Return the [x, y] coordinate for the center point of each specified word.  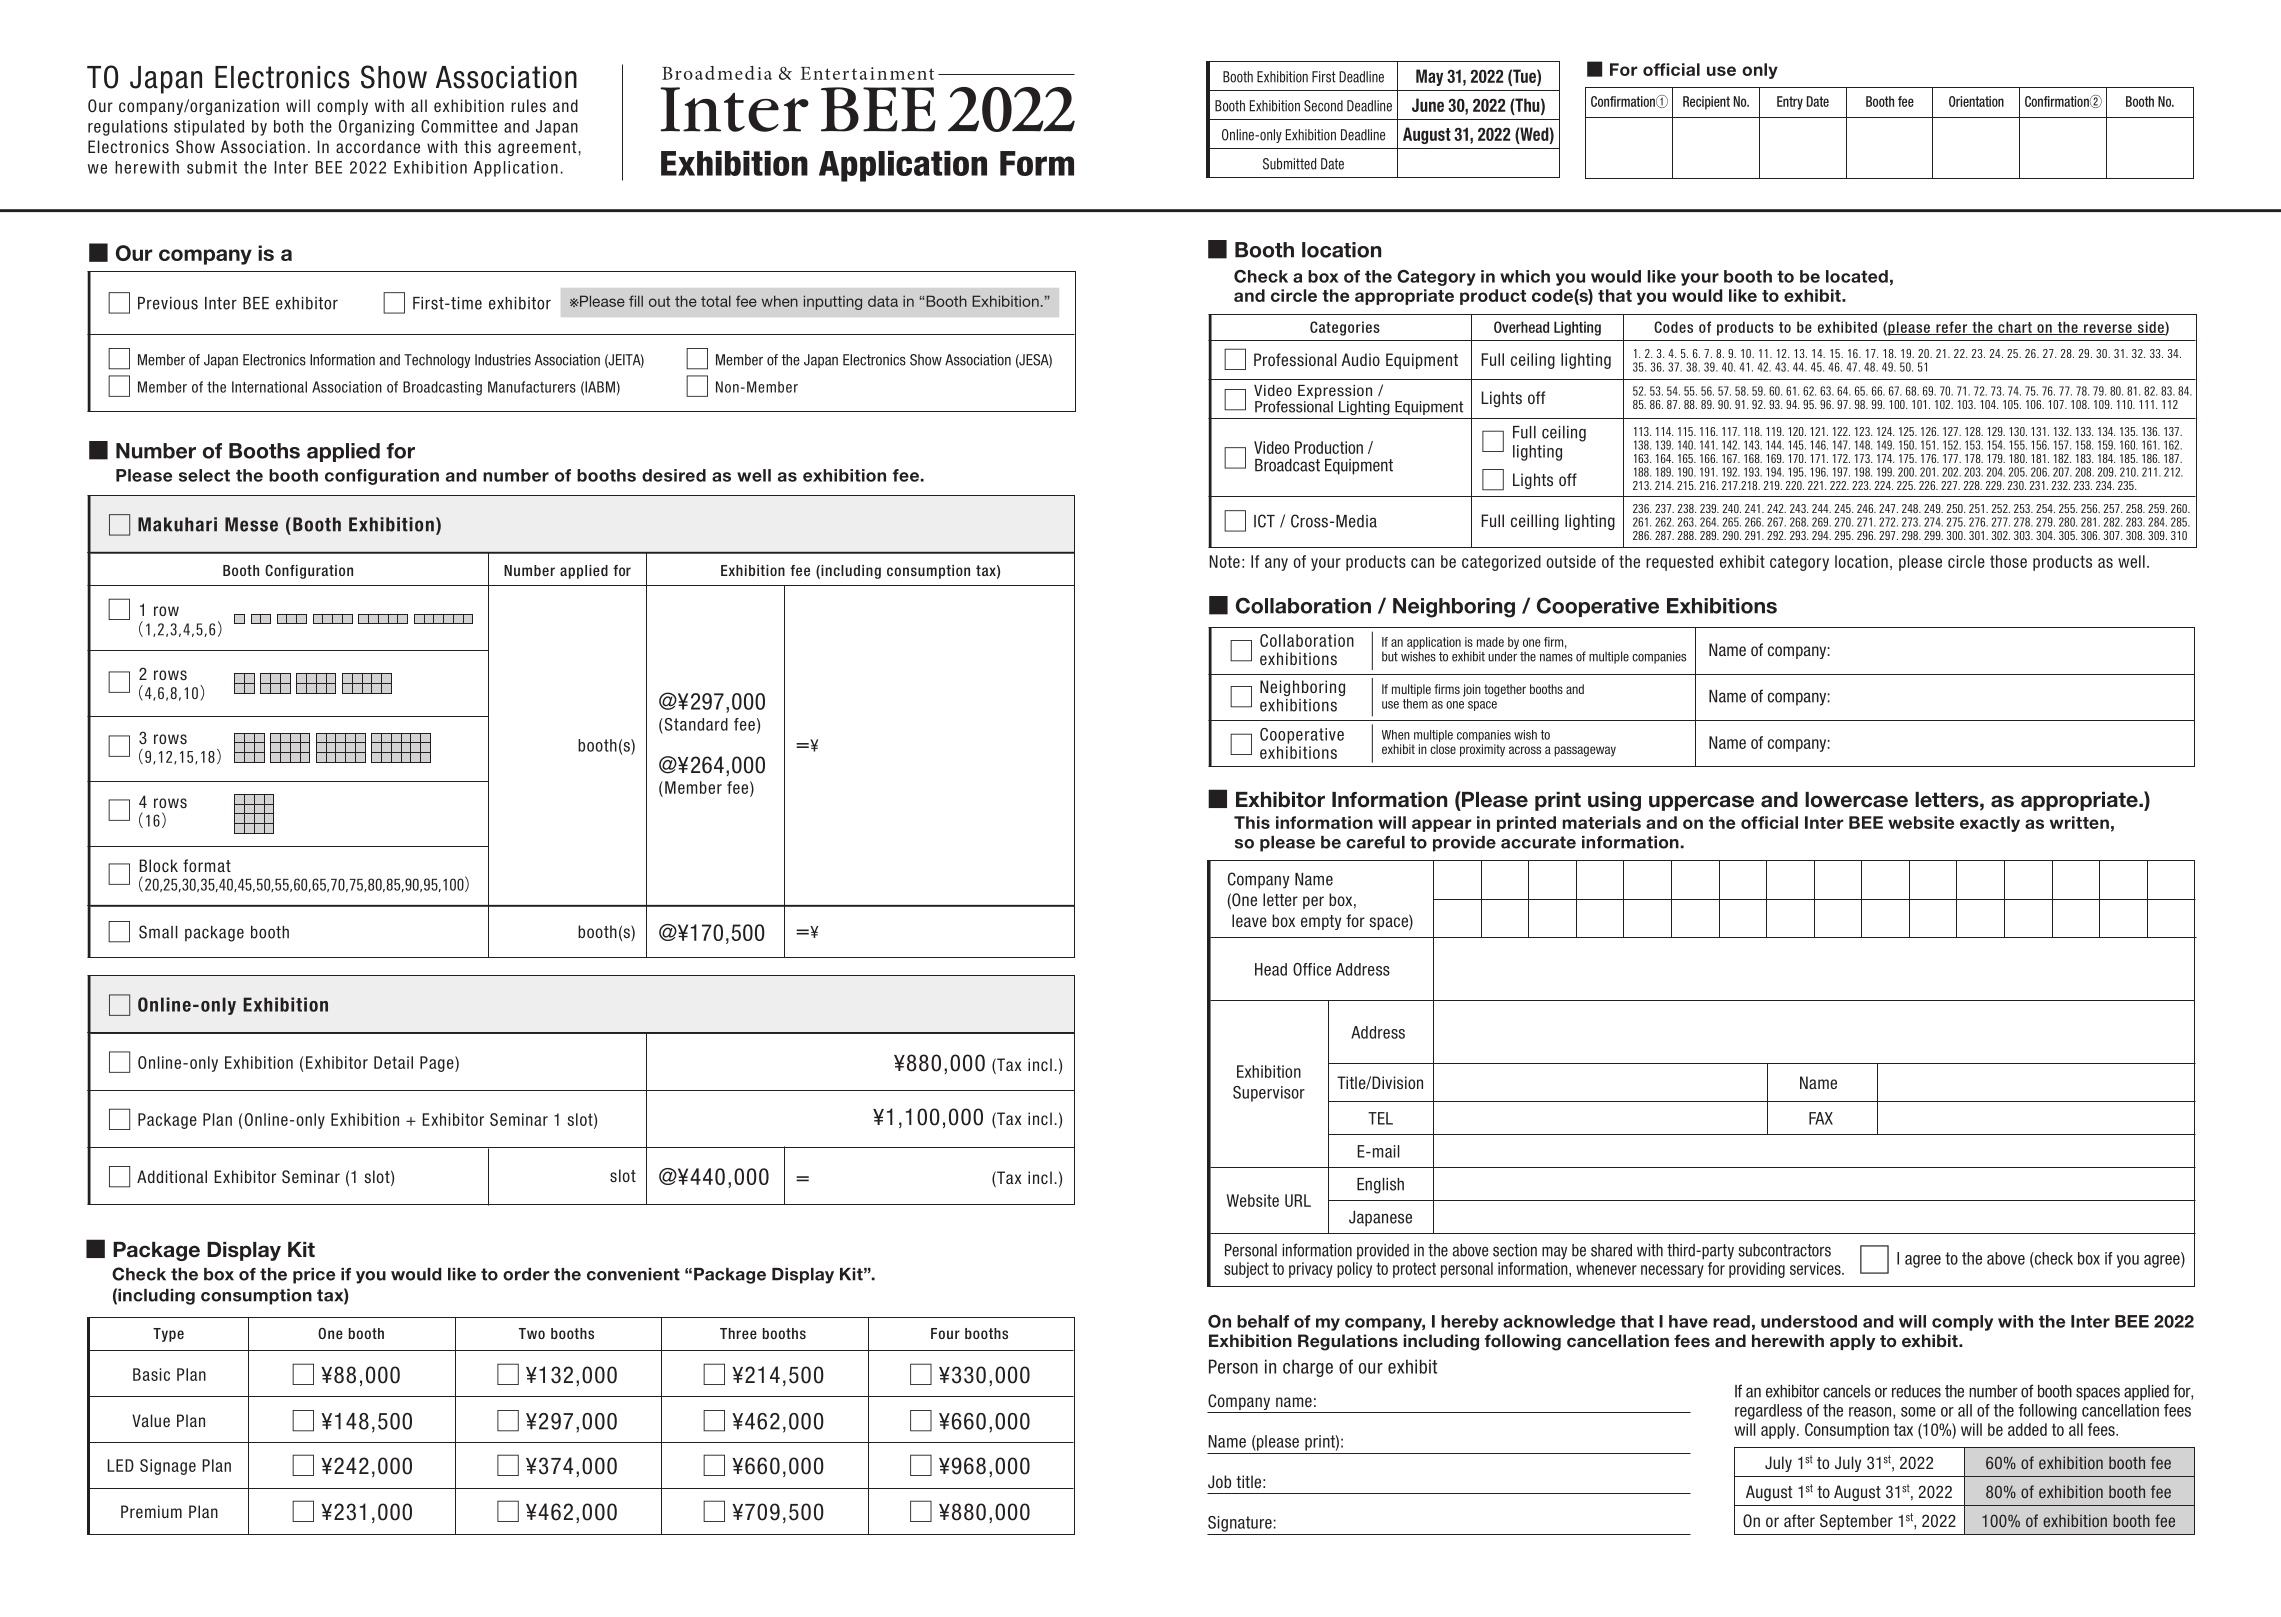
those [2008, 561]
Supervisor [1269, 1094]
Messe [251, 524]
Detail [393, 1062]
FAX [1821, 1118]
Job [1219, 1481]
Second [1323, 106]
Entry [1790, 103]
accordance [378, 146]
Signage [168, 1467]
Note [1224, 561]
